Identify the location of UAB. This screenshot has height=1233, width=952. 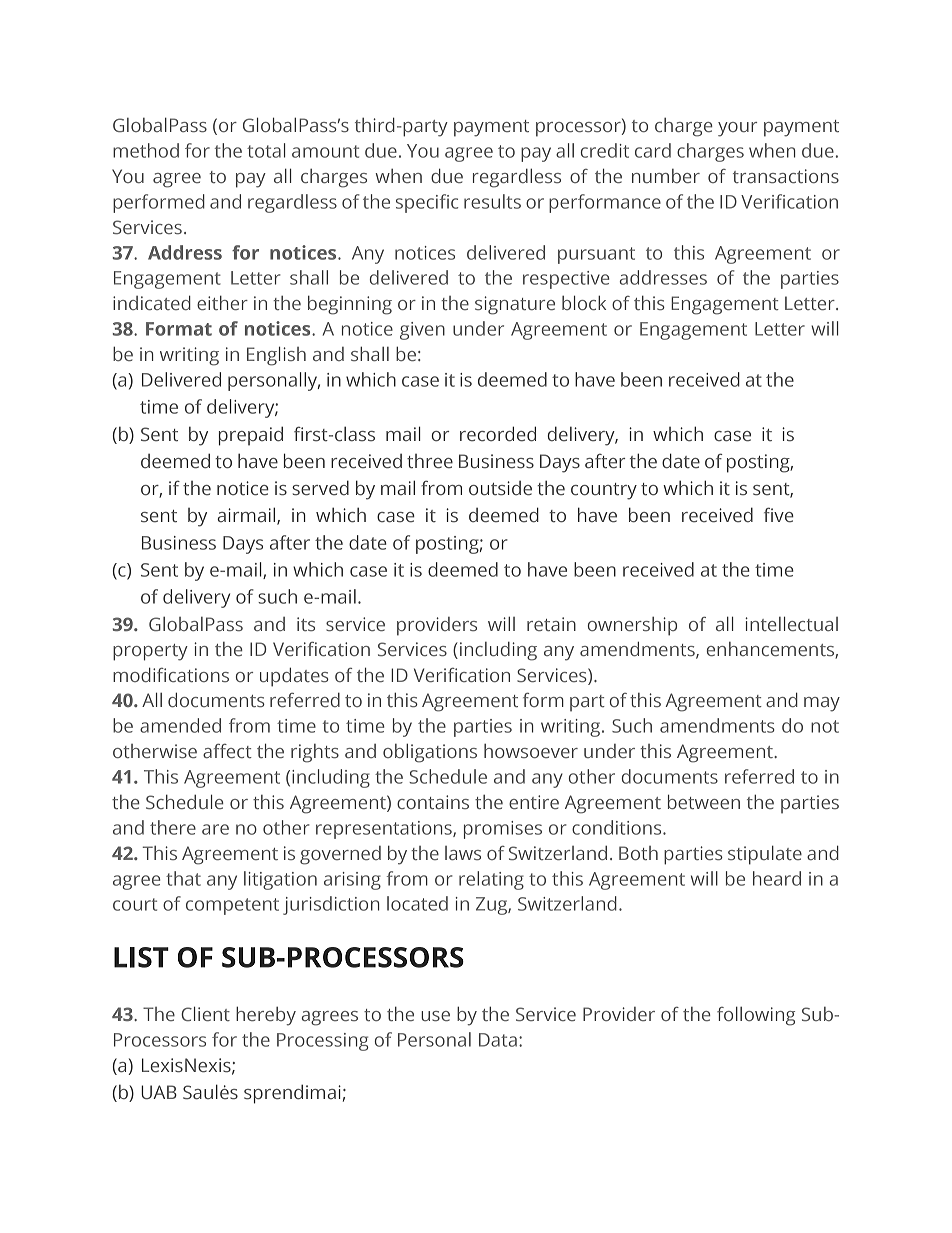
(159, 1092).
